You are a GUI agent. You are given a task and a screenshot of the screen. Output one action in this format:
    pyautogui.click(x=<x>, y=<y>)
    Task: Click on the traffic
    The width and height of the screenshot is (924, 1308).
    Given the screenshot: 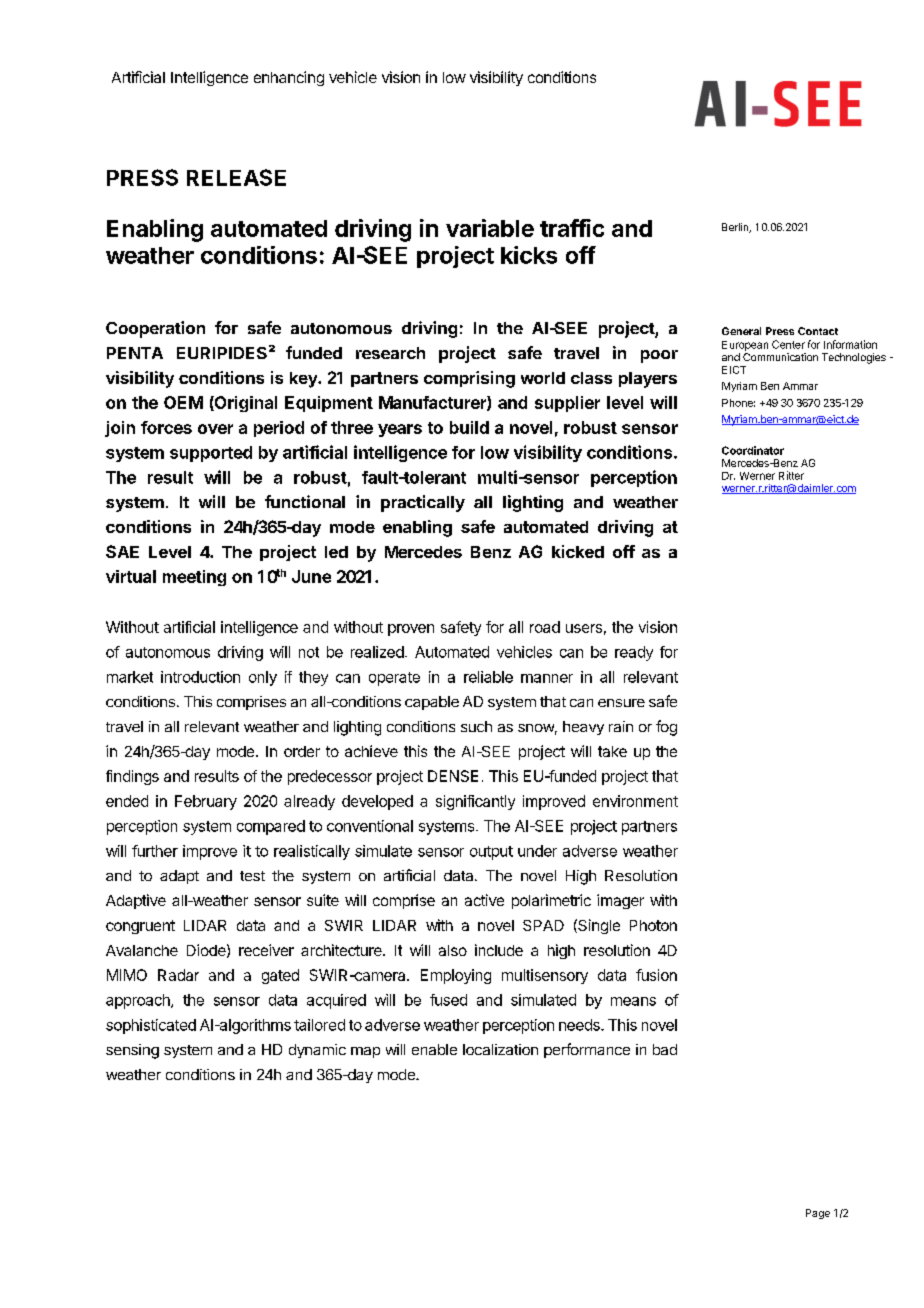 What is the action you would take?
    pyautogui.click(x=572, y=228)
